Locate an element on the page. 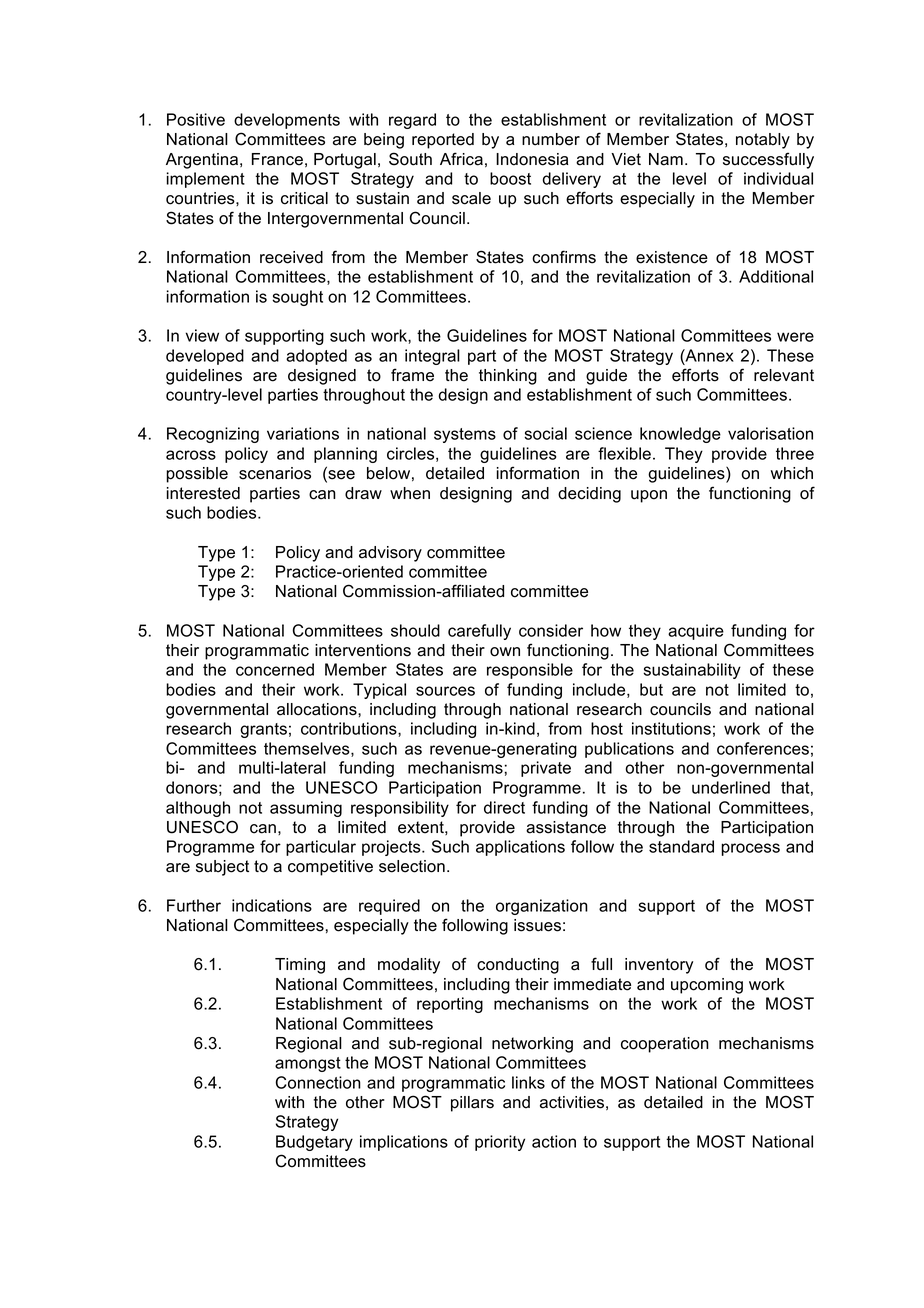  Africa is located at coordinates (461, 159).
